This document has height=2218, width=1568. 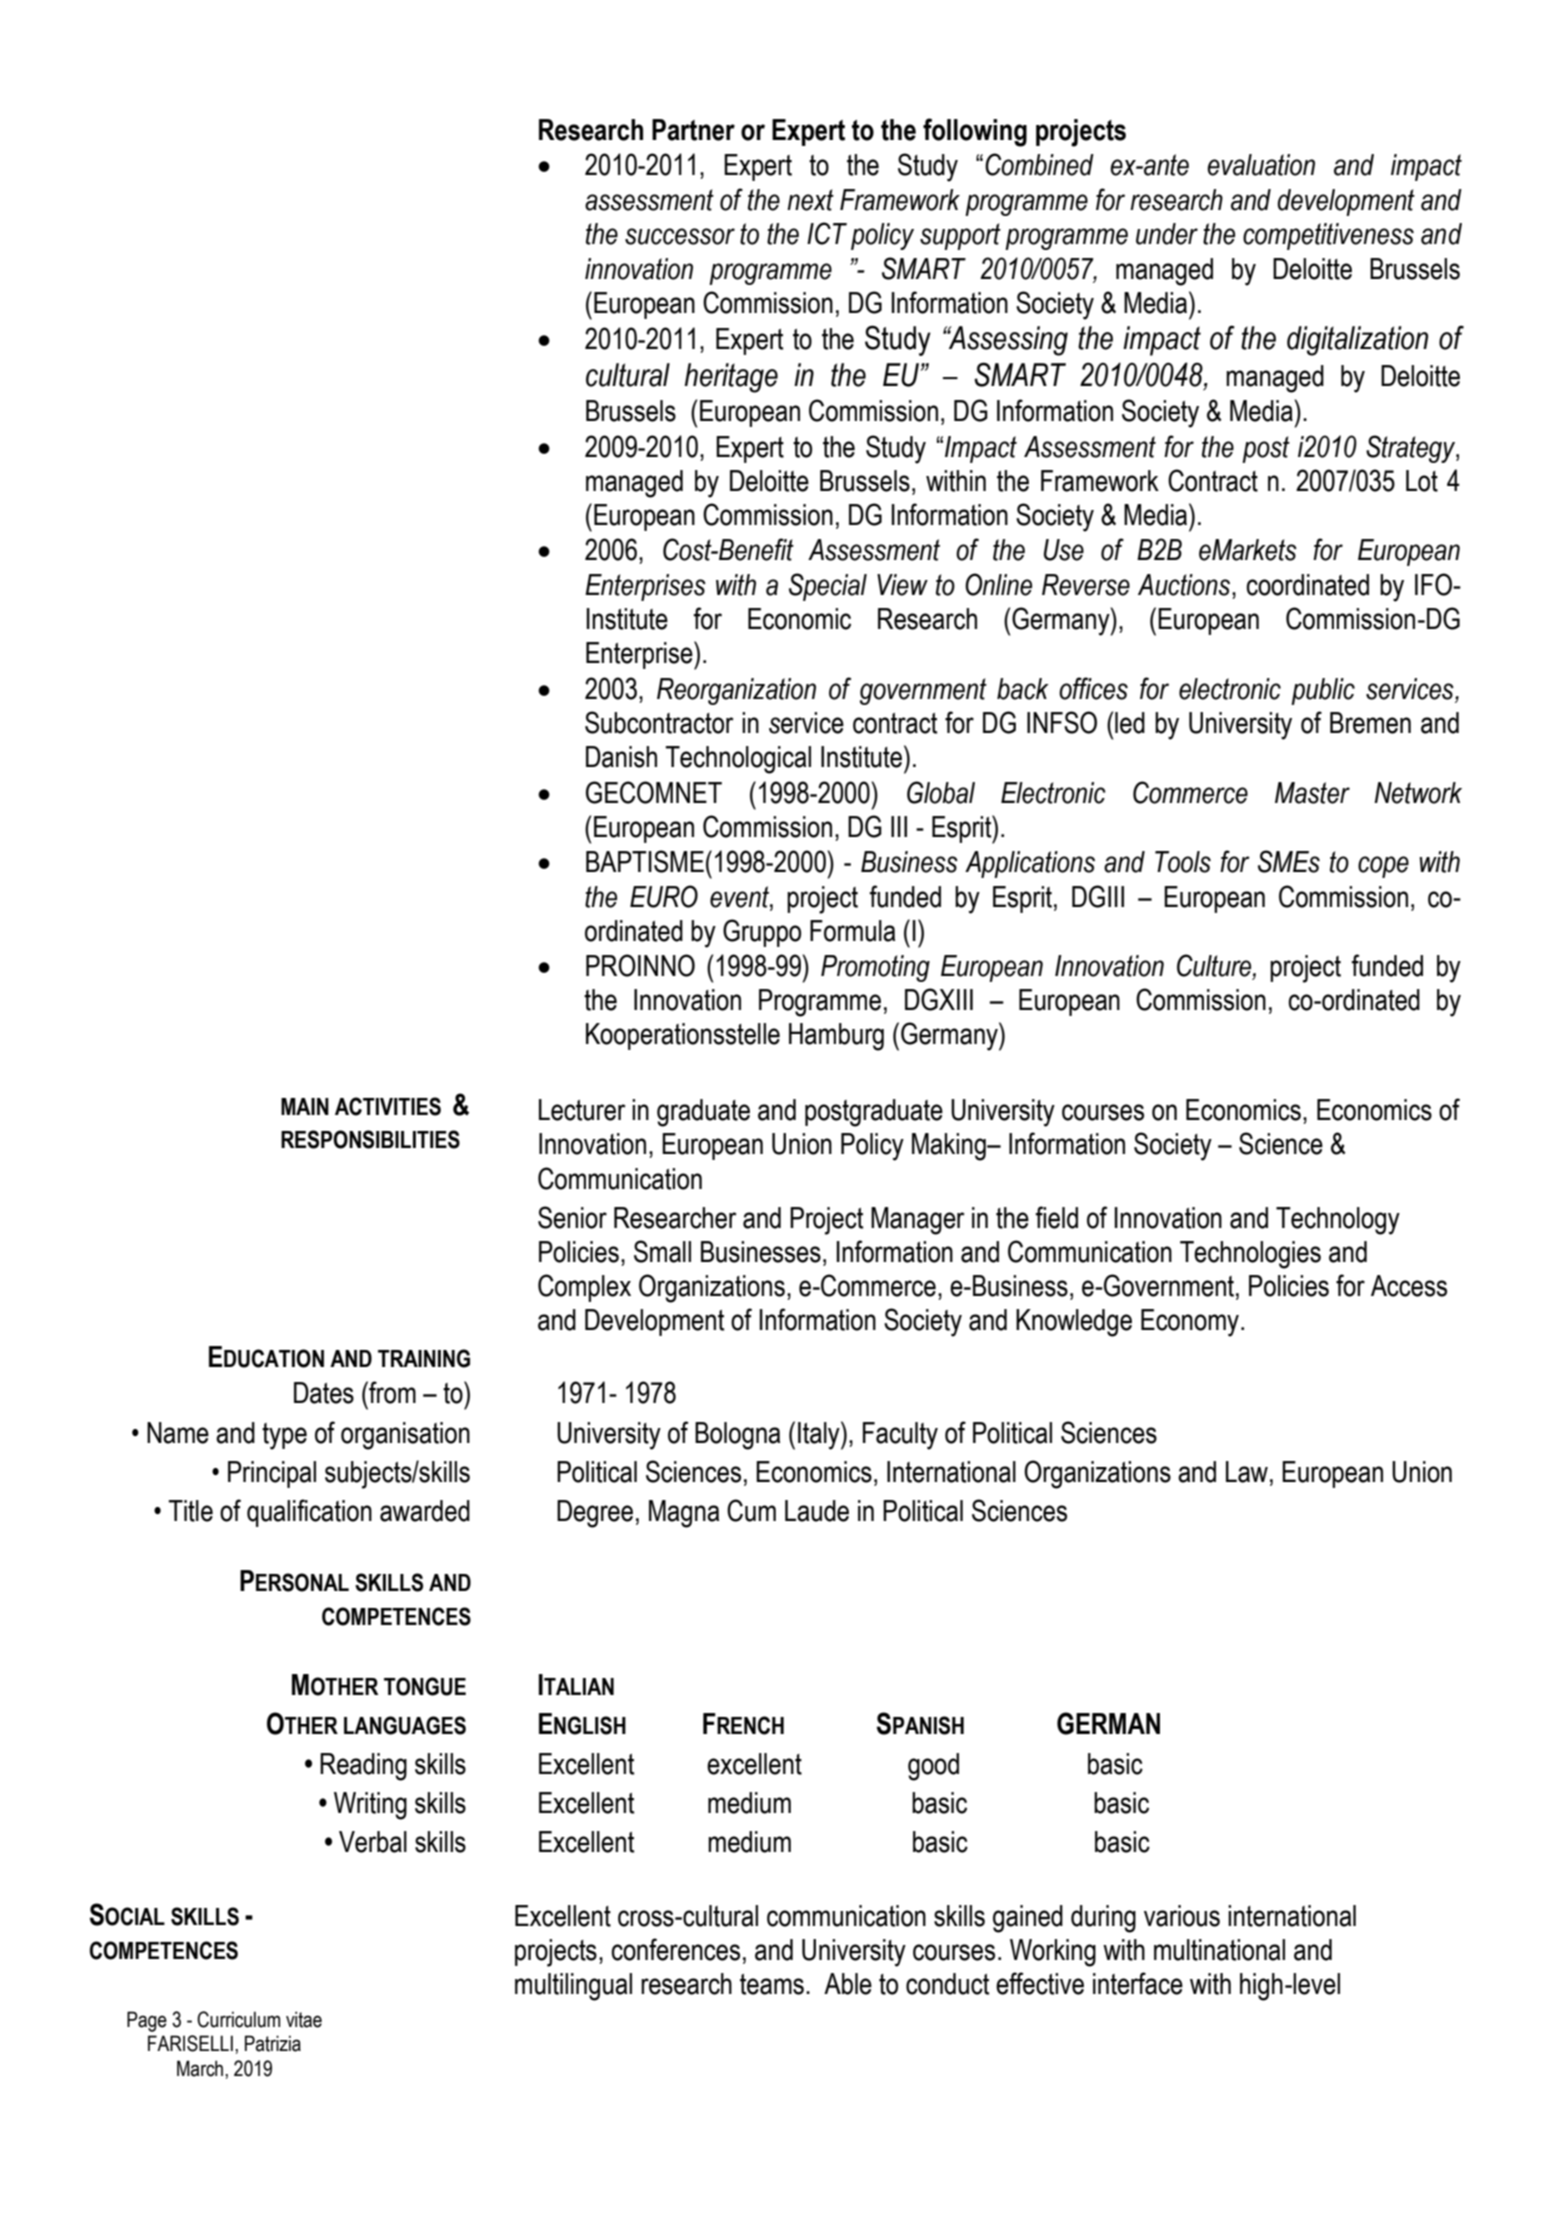 I want to click on Master, so click(x=1312, y=793).
